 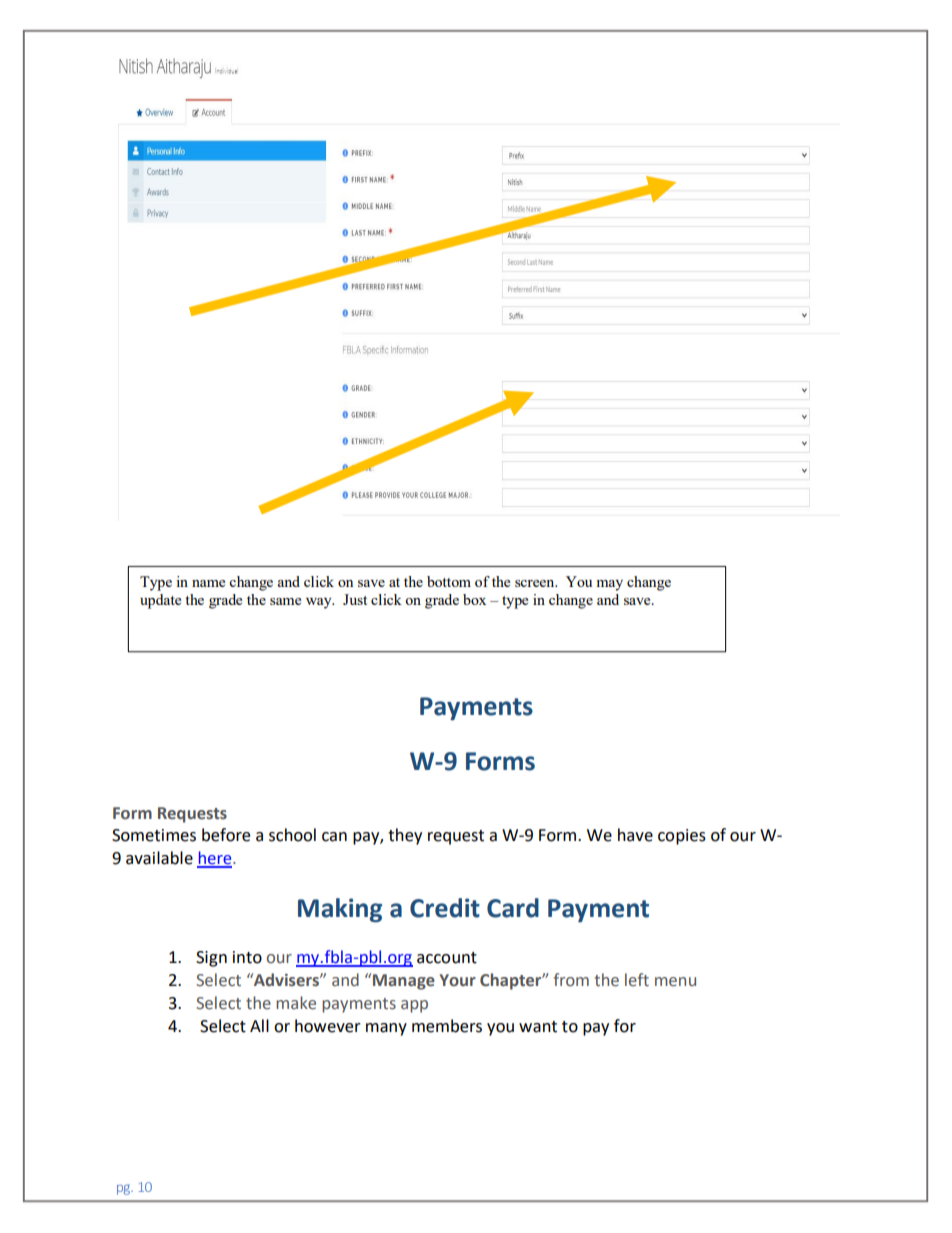 I want to click on All, so click(x=259, y=1025).
